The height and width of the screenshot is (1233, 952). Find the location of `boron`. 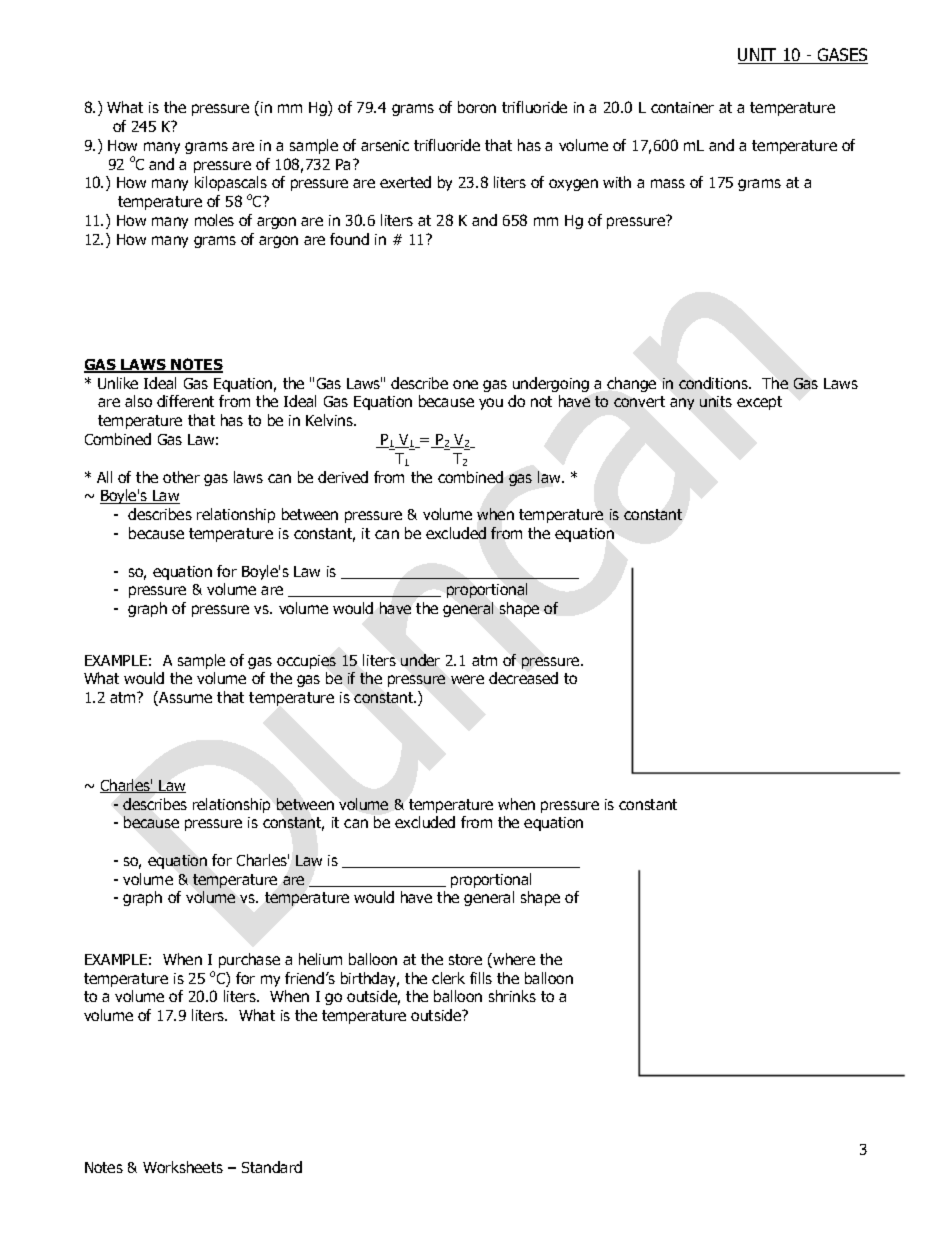

boron is located at coordinates (477, 107).
